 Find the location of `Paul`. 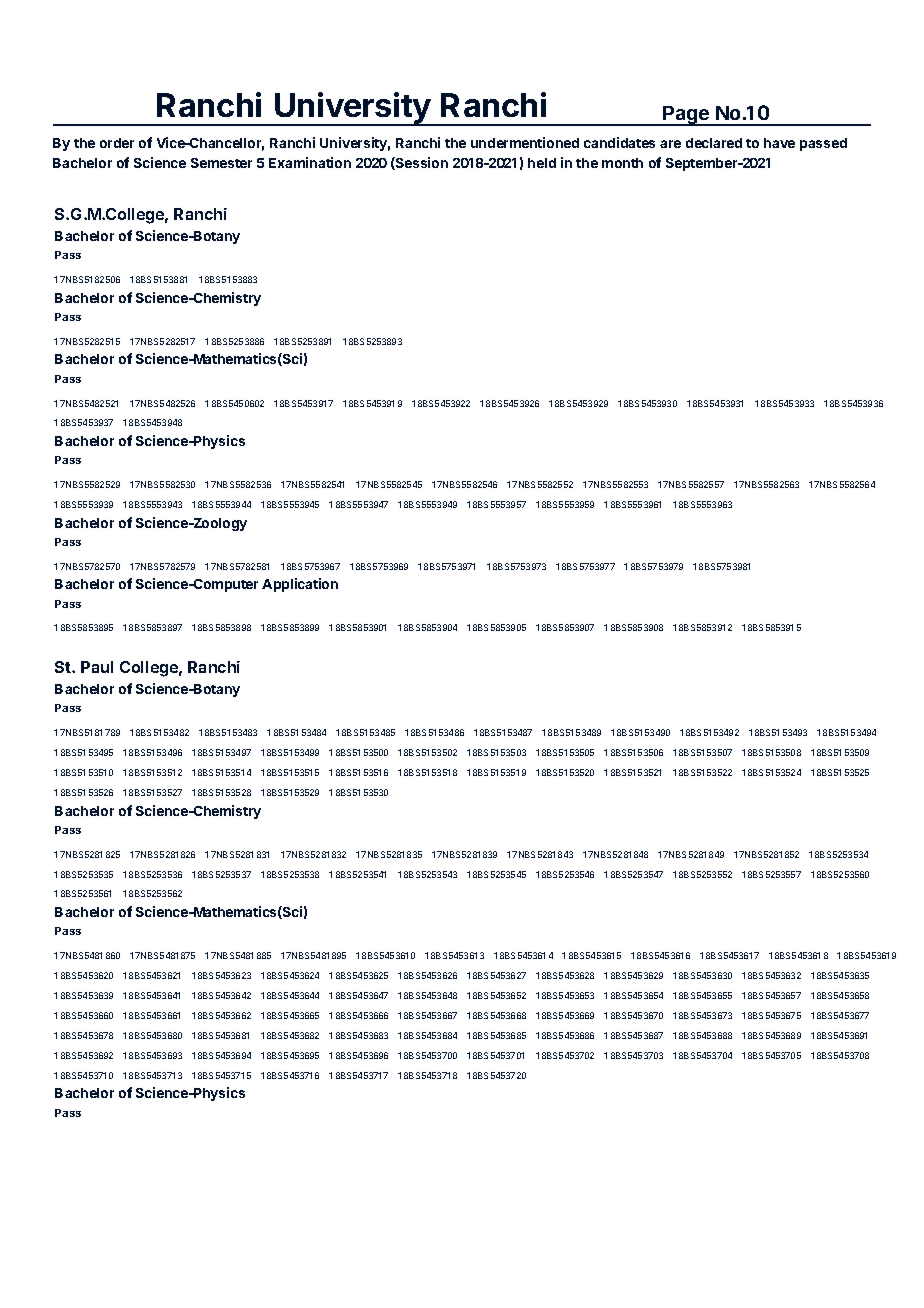

Paul is located at coordinates (97, 667).
